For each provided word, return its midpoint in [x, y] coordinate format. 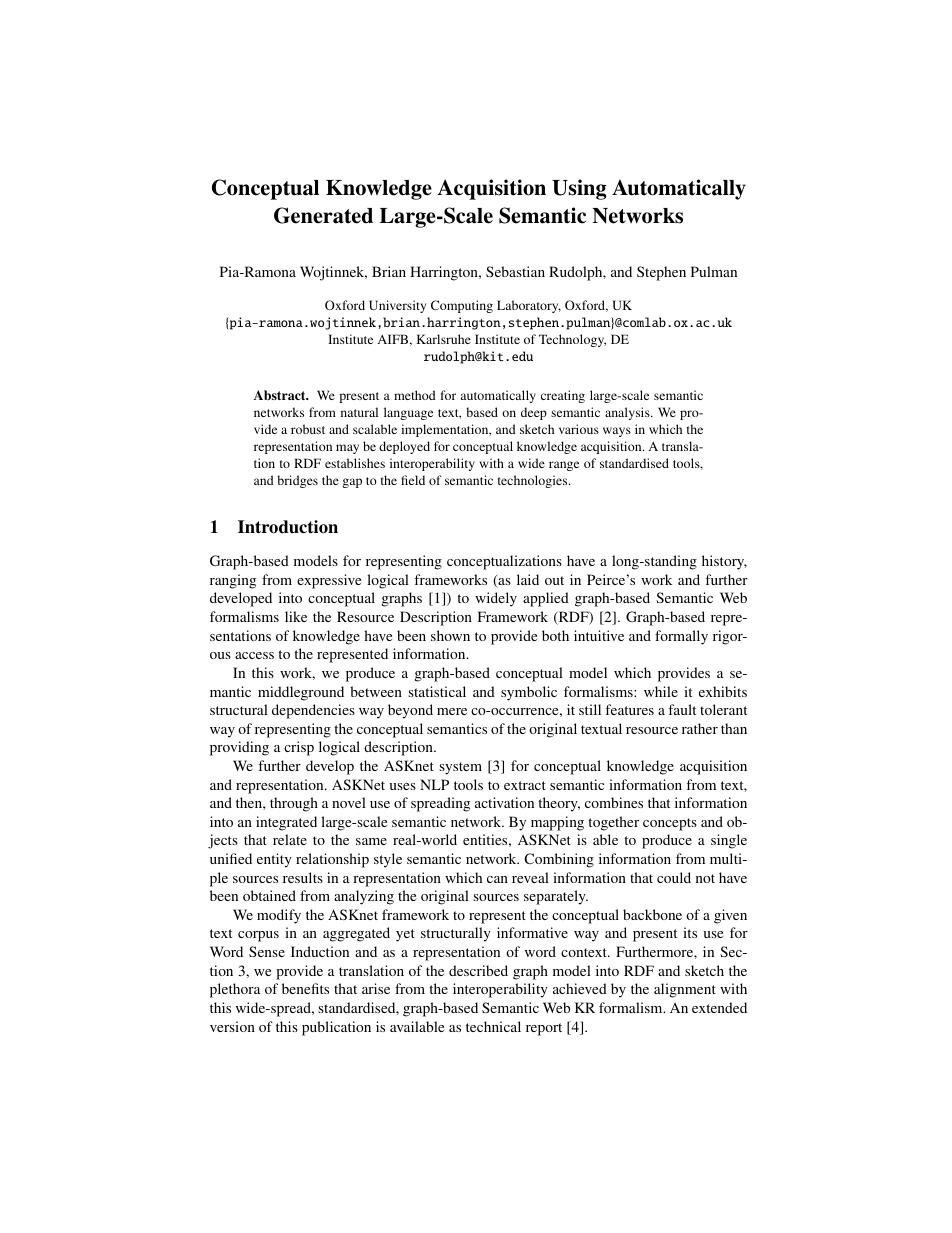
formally [681, 637]
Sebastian [515, 271]
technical [493, 1026]
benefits [305, 988]
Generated [323, 215]
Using [579, 189]
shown [450, 635]
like [296, 616]
